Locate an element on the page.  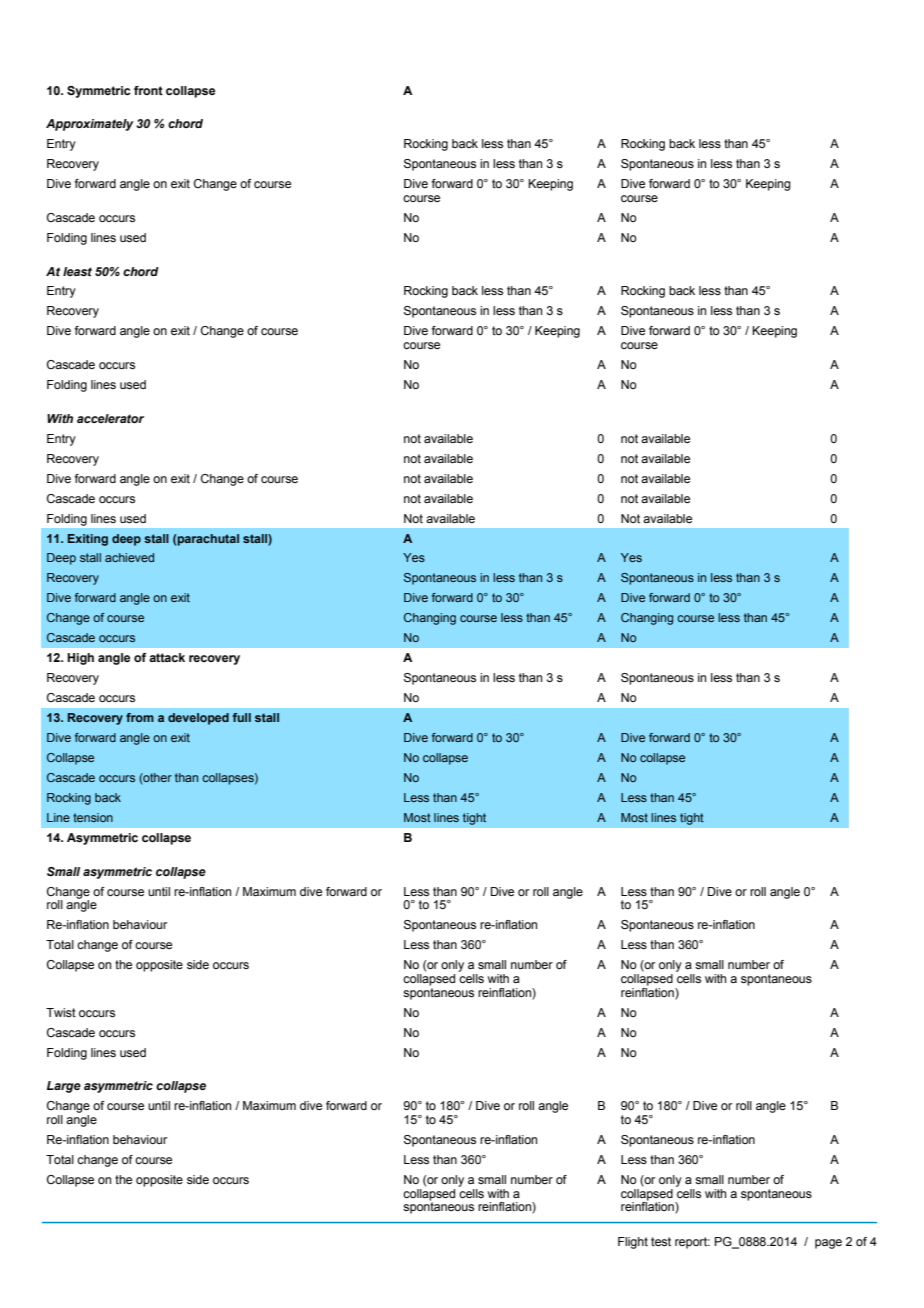
Approximately is located at coordinates (89, 125).
